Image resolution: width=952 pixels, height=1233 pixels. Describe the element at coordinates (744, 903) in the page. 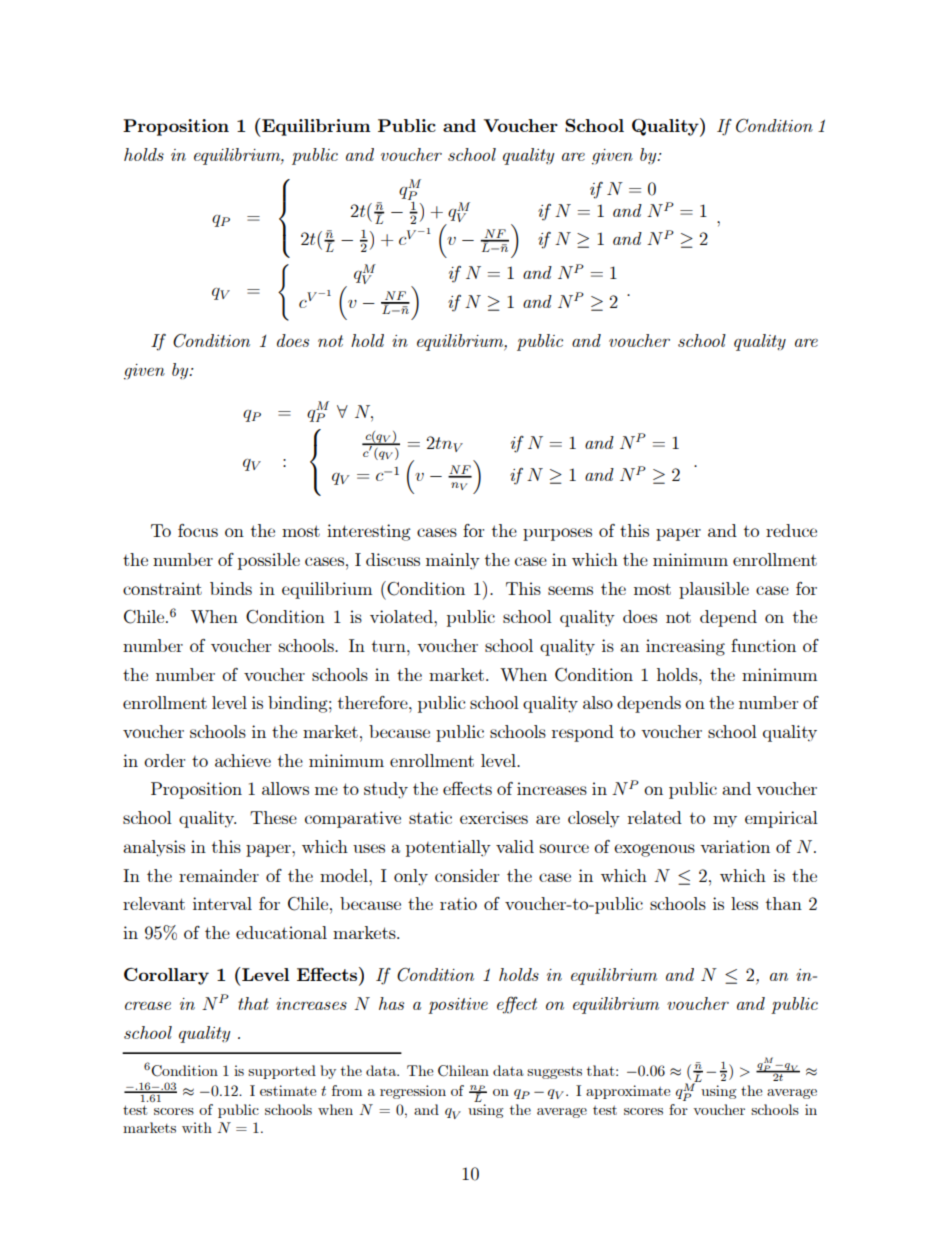

I see `less` at that location.
